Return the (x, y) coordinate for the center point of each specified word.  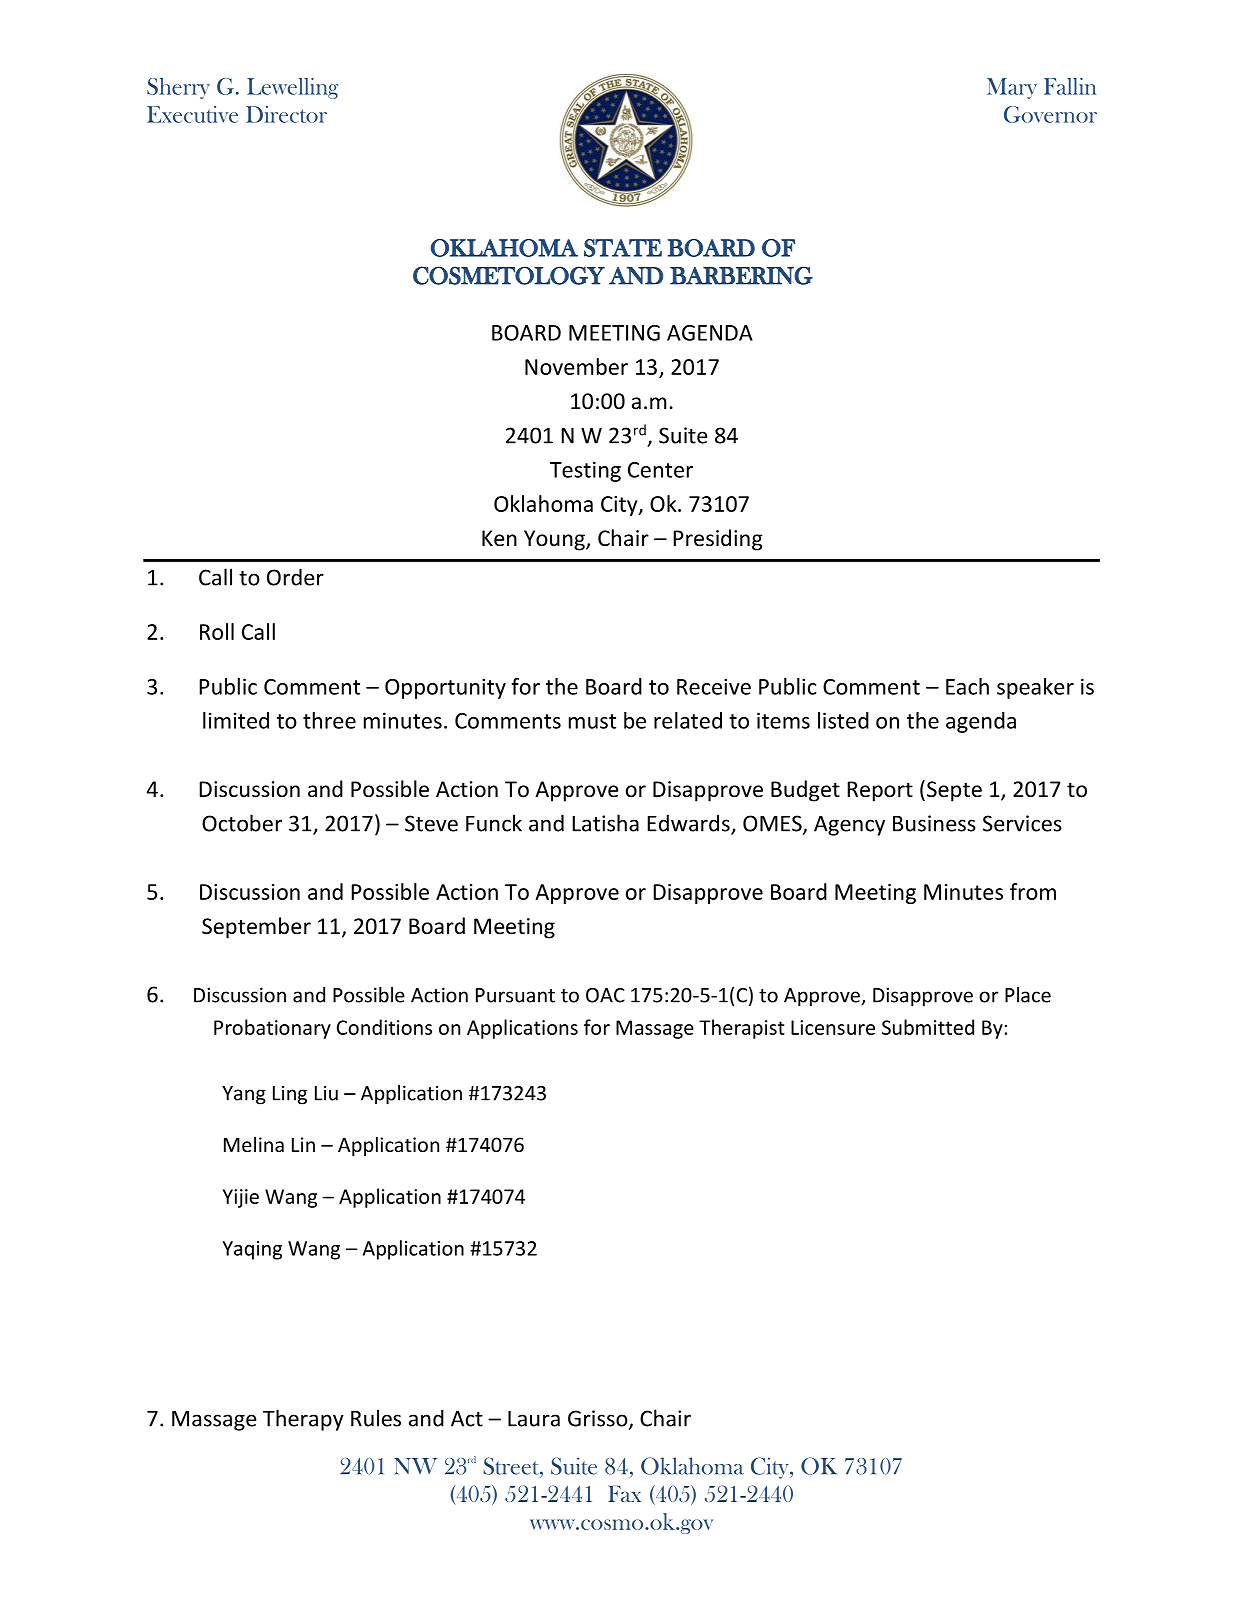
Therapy (303, 1420)
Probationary (272, 1029)
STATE (623, 248)
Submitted (928, 1027)
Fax (624, 1494)
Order (295, 577)
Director (286, 114)
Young (555, 540)
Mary (1012, 88)
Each (967, 686)
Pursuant (515, 995)
